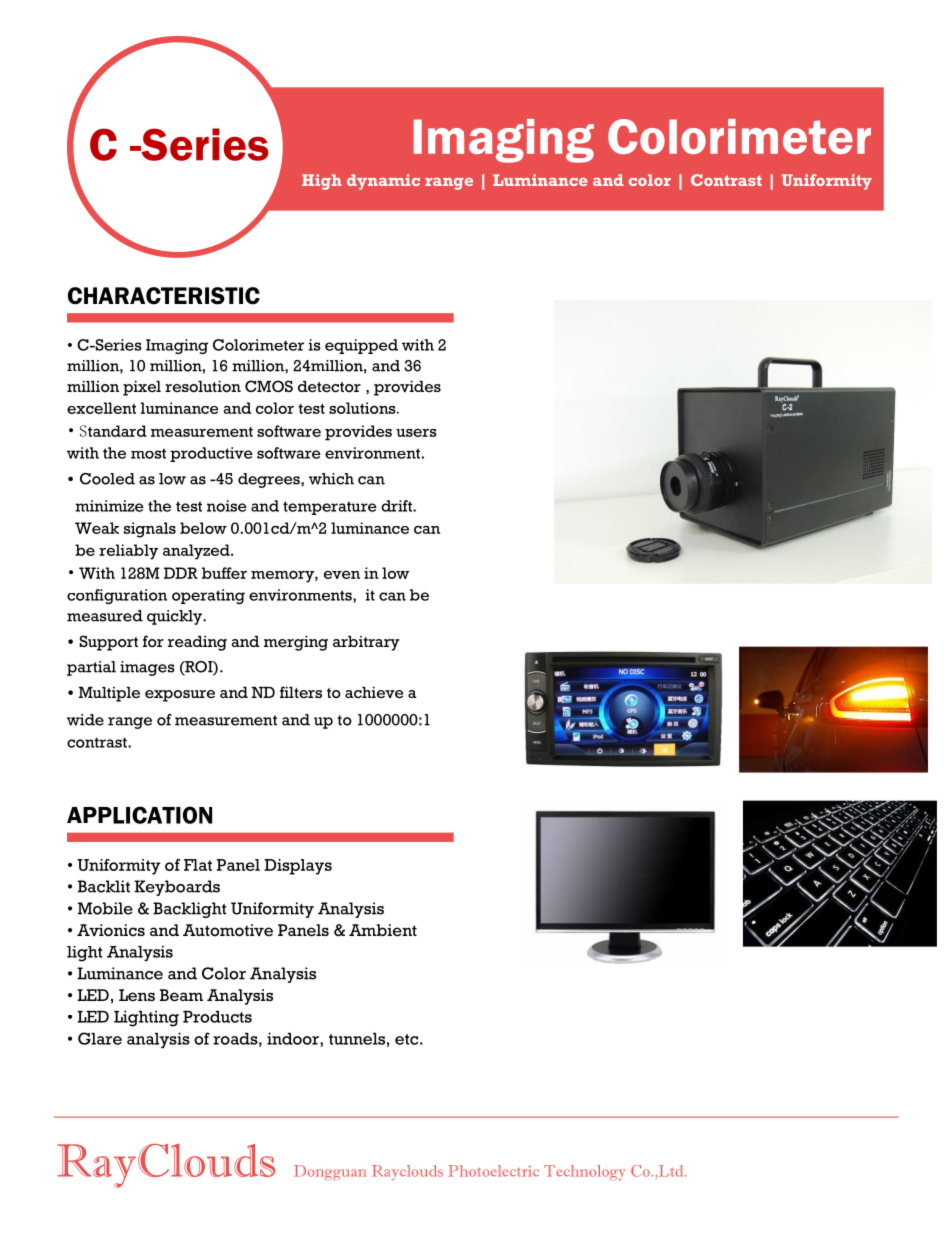 The width and height of the page is (952, 1233). Describe the element at coordinates (383, 182) in the page. I see `dynamic` at that location.
